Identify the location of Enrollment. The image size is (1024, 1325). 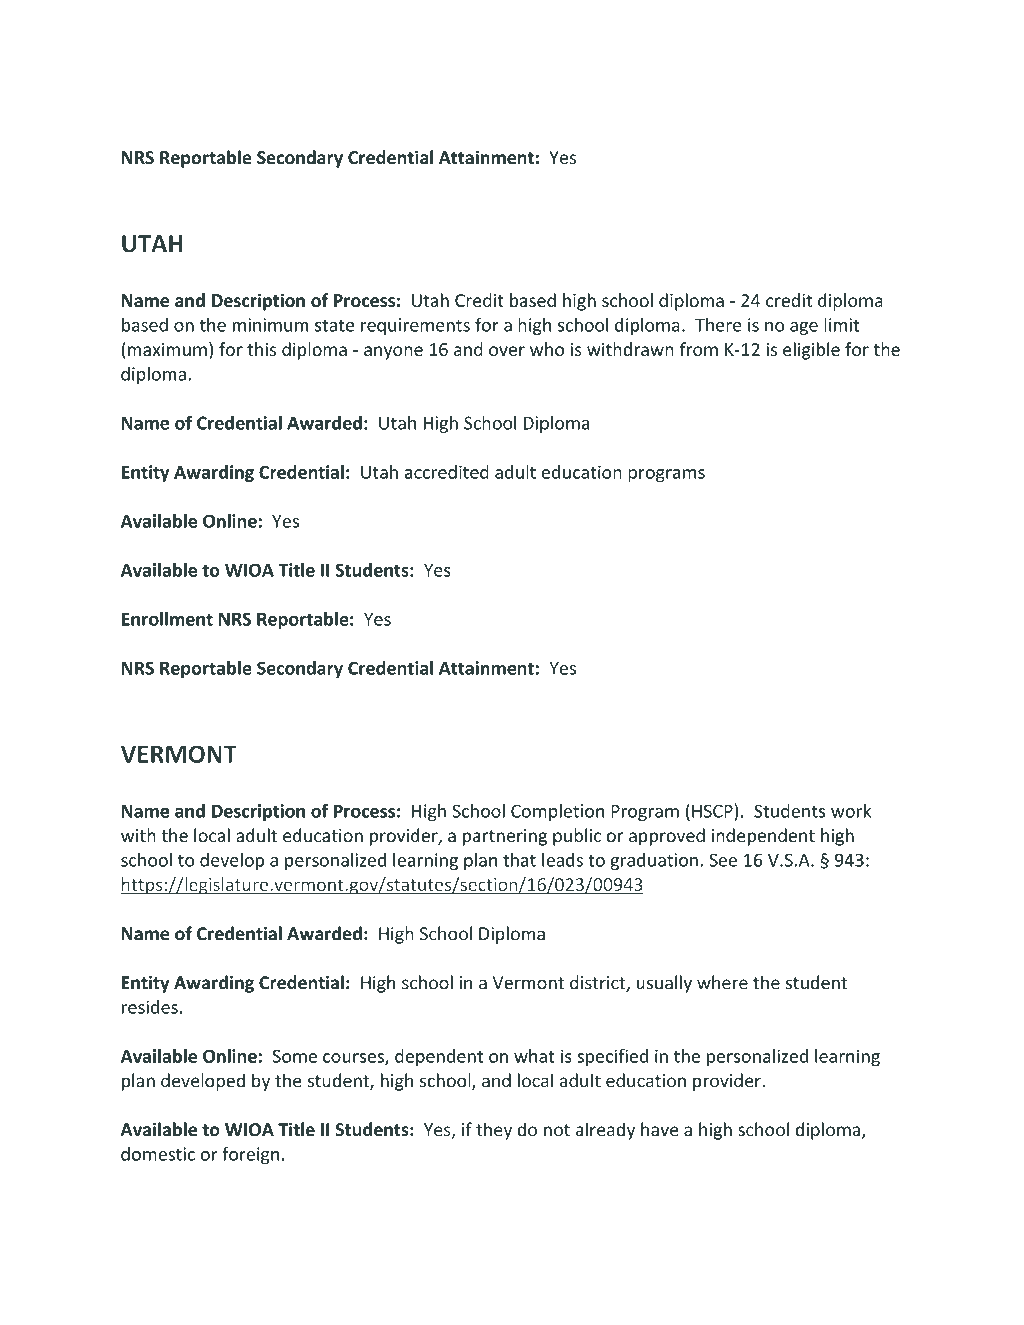
(167, 619).
